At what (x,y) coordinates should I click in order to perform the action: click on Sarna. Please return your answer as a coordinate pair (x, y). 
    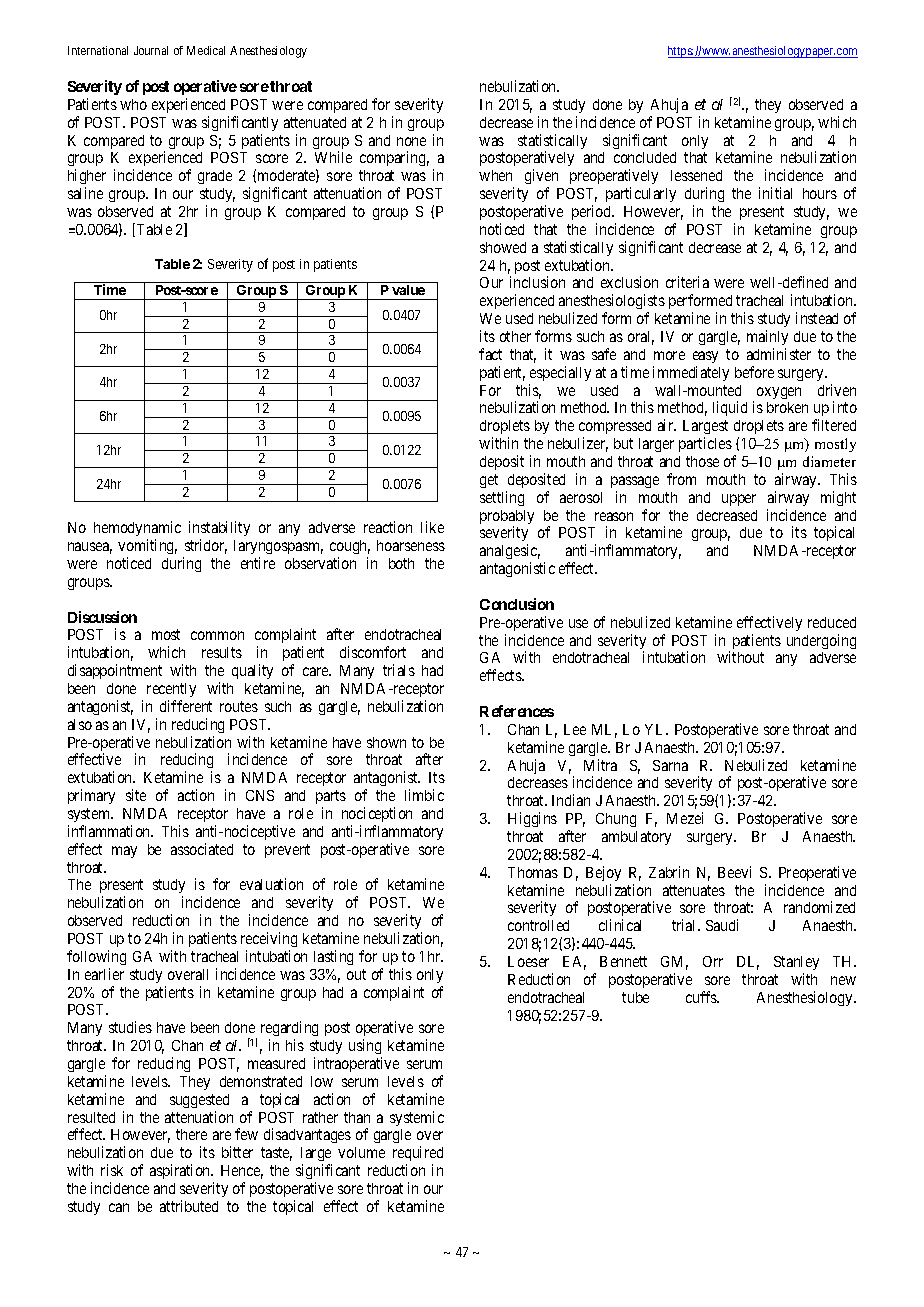
    Looking at the image, I should click on (670, 765).
